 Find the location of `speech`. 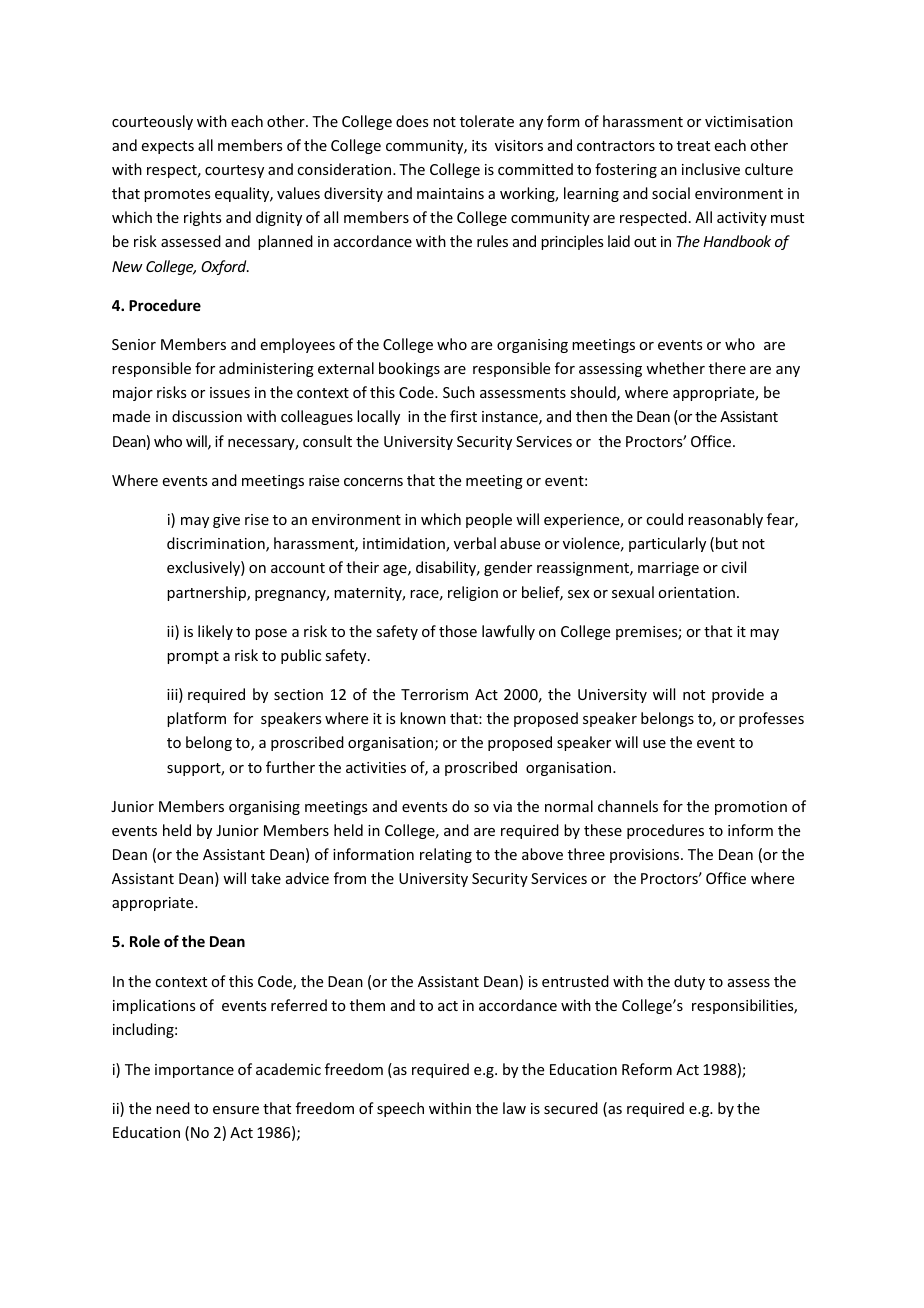

speech is located at coordinates (400, 1109).
